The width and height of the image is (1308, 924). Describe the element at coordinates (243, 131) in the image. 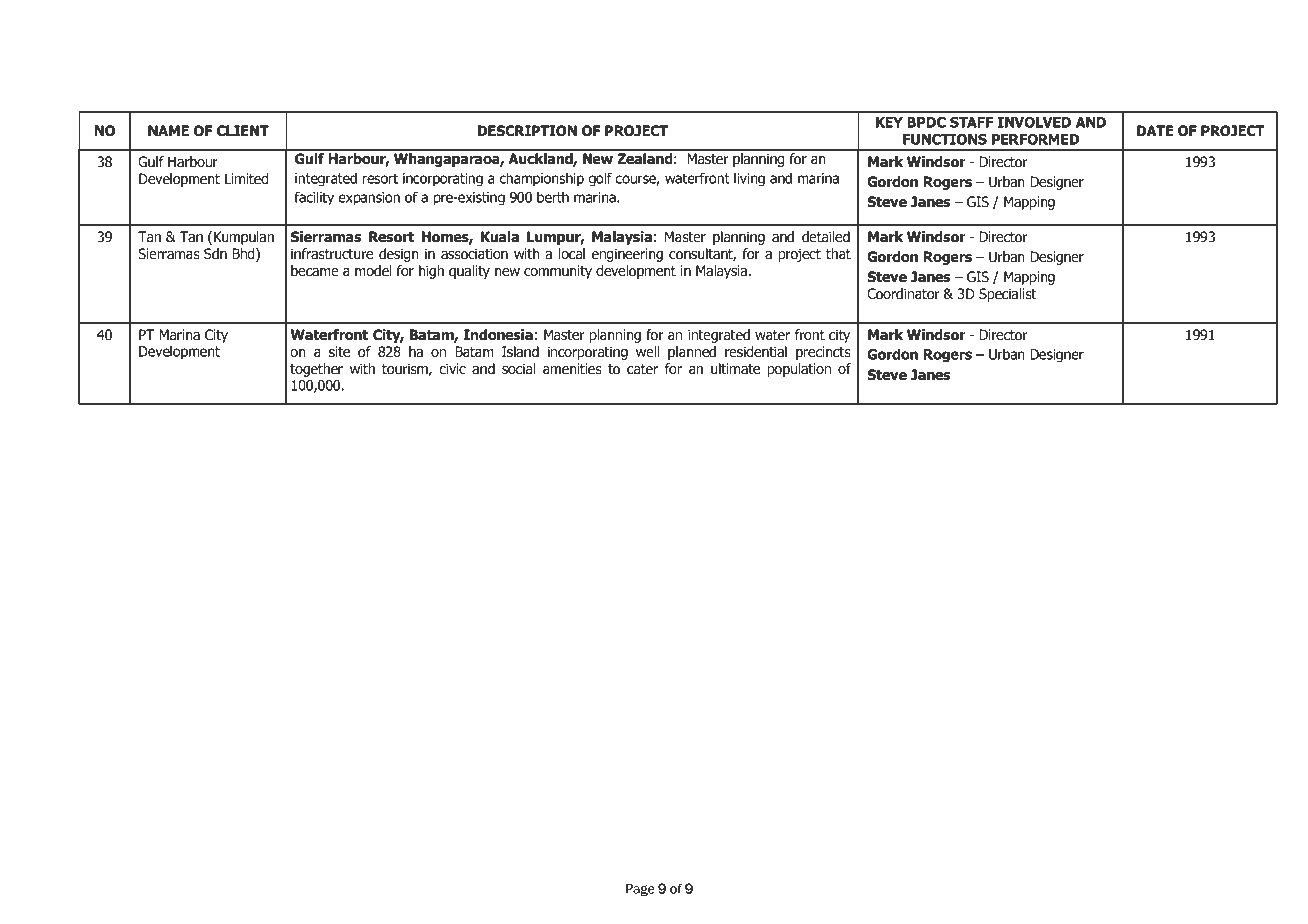

I see `CLIENT` at that location.
